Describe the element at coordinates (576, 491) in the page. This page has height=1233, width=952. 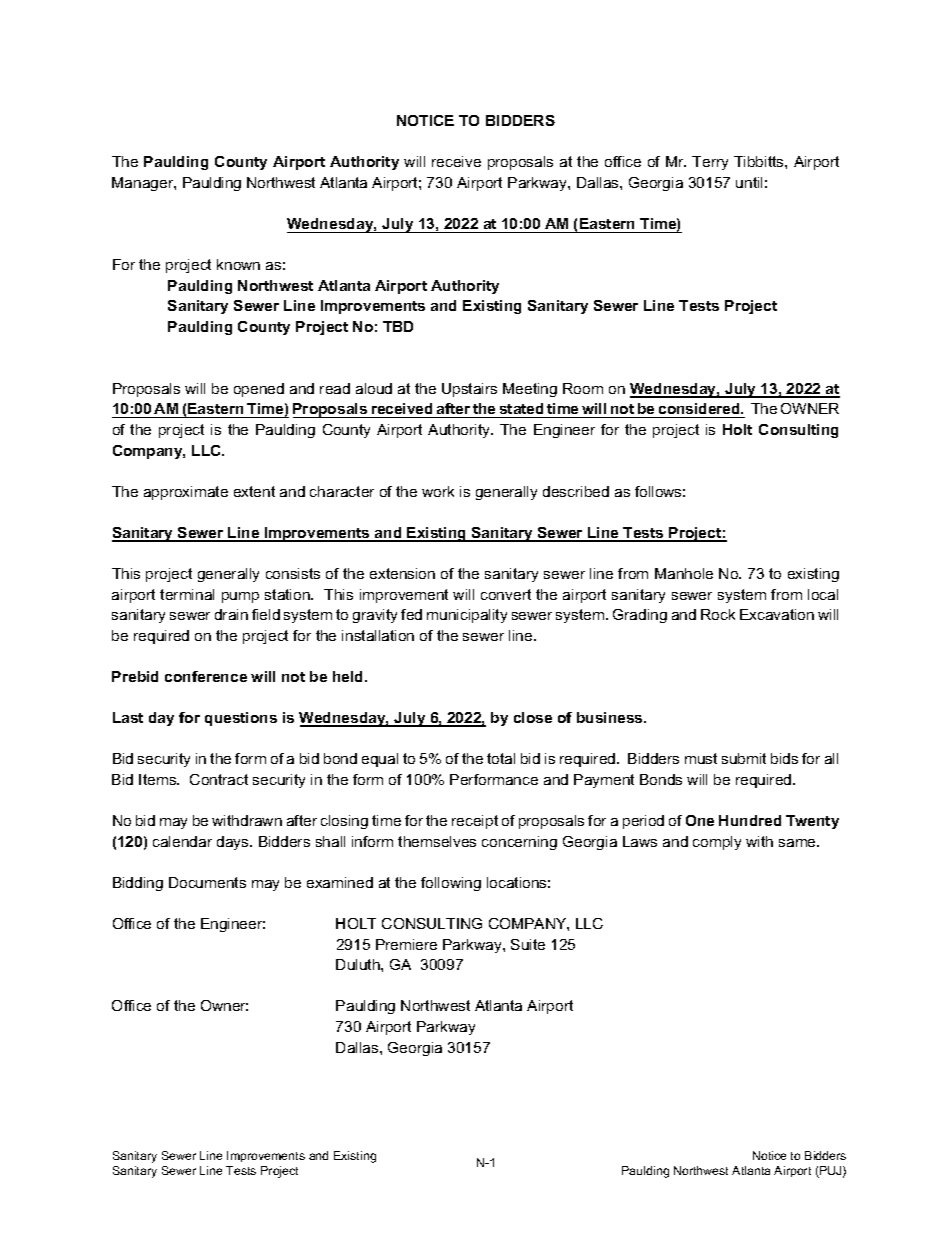
I see `described` at that location.
